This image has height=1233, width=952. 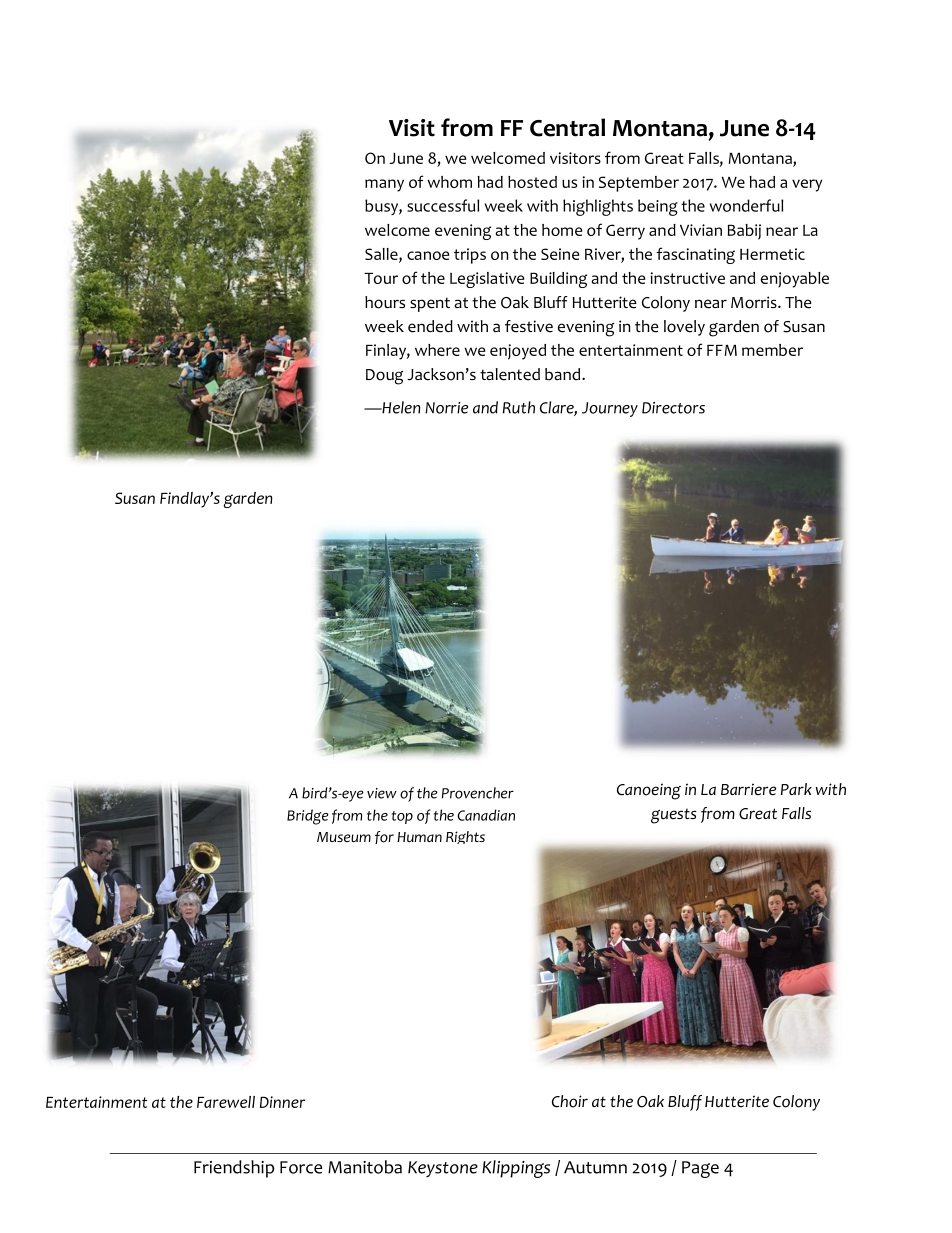 What do you see at coordinates (746, 205) in the image?
I see `wonderful` at bounding box center [746, 205].
